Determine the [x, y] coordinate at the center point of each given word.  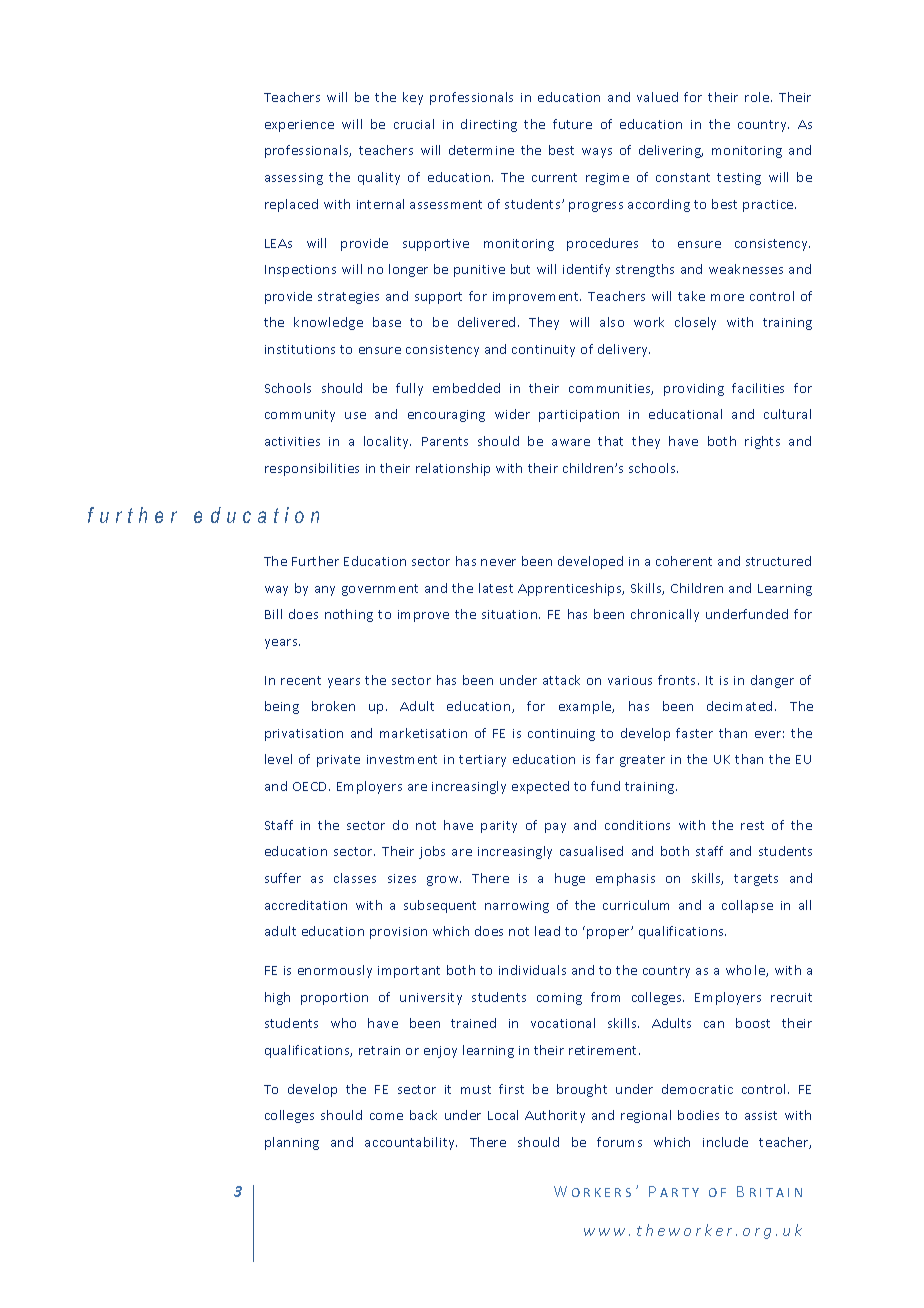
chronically [665, 615]
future [572, 124]
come [386, 1116]
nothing [349, 615]
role [758, 97]
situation [511, 614]
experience [299, 126]
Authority [555, 1116]
